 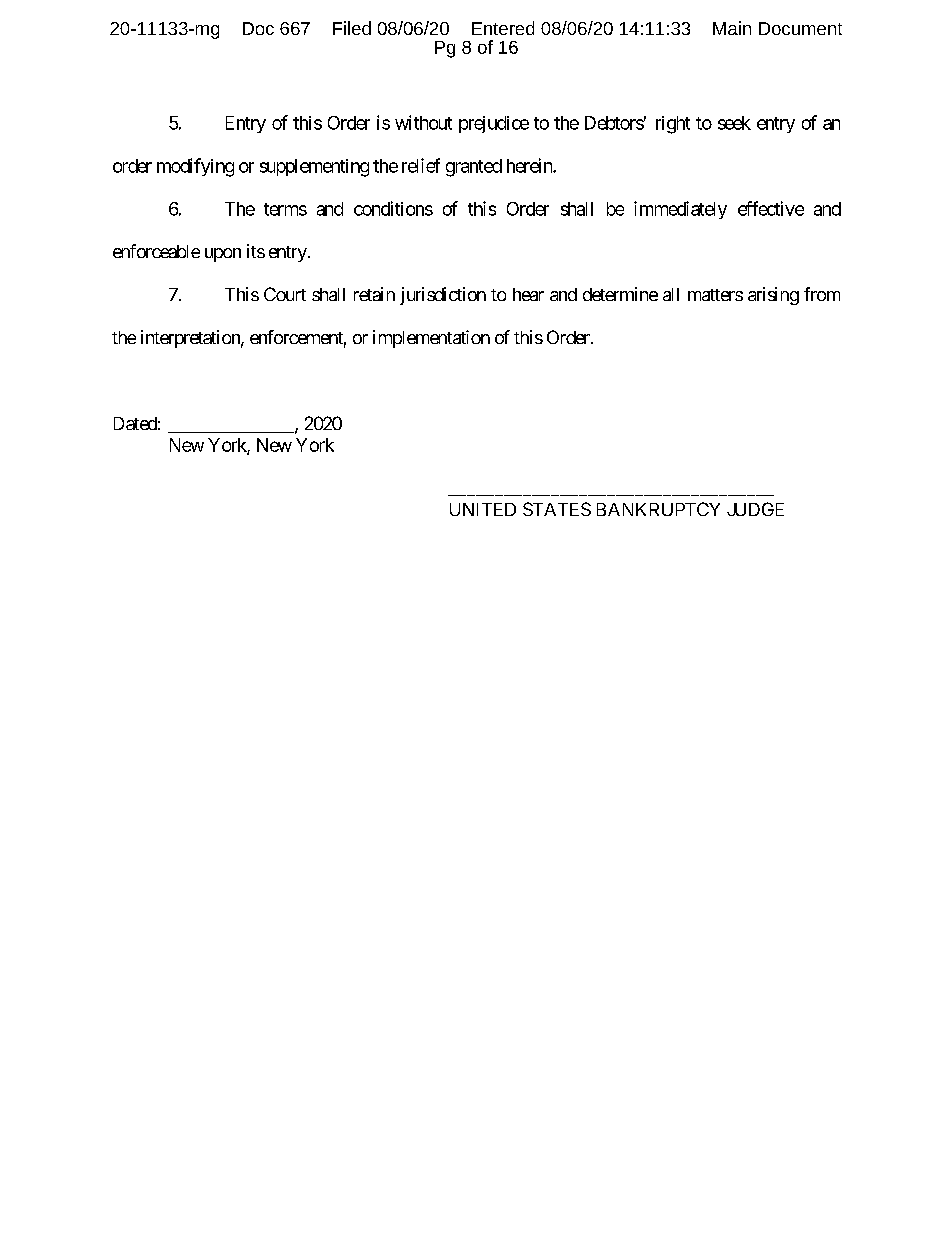 What do you see at coordinates (557, 509) in the page?
I see `STATES` at bounding box center [557, 509].
